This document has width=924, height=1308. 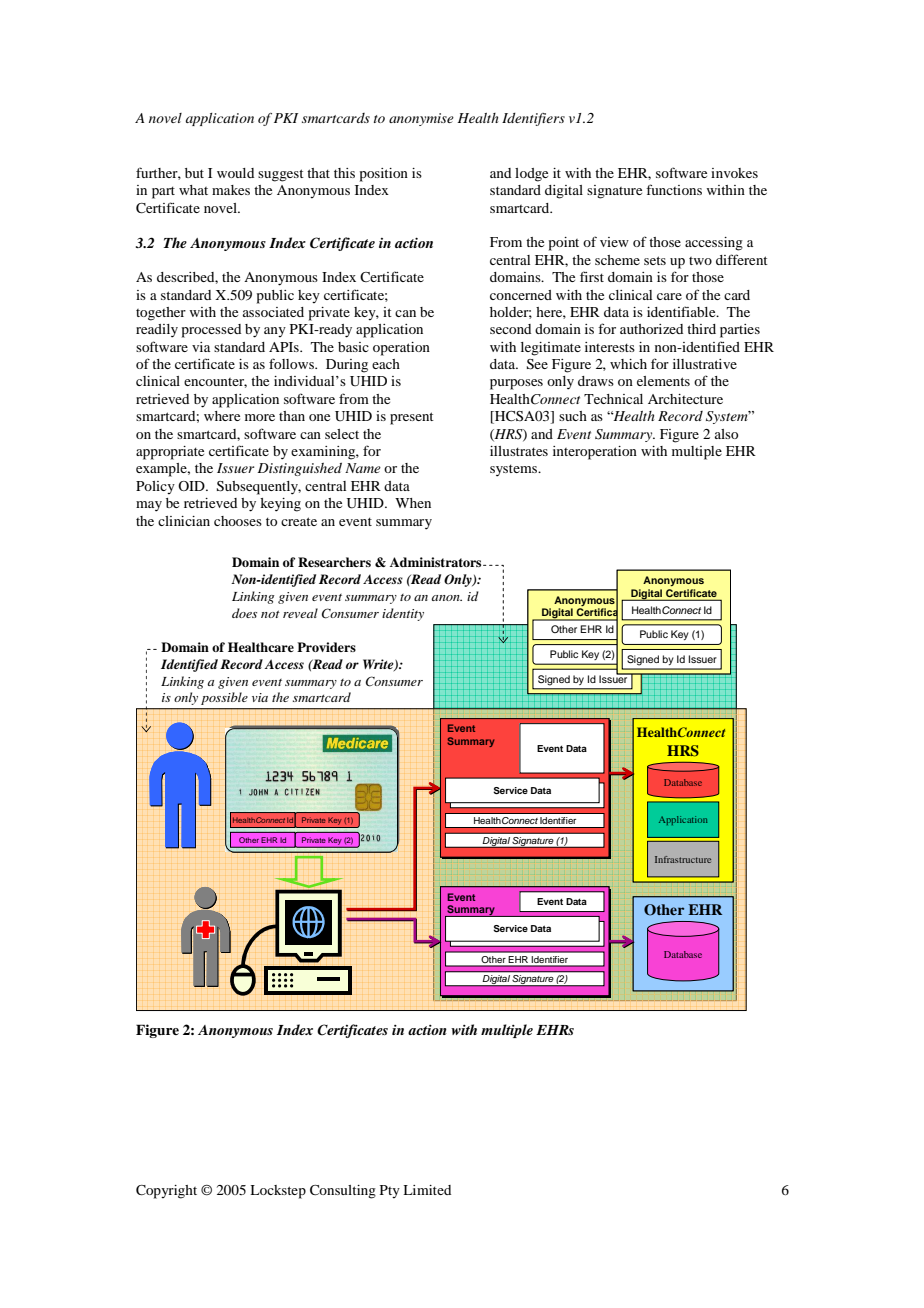 What do you see at coordinates (343, 1192) in the document?
I see `Consulting` at bounding box center [343, 1192].
